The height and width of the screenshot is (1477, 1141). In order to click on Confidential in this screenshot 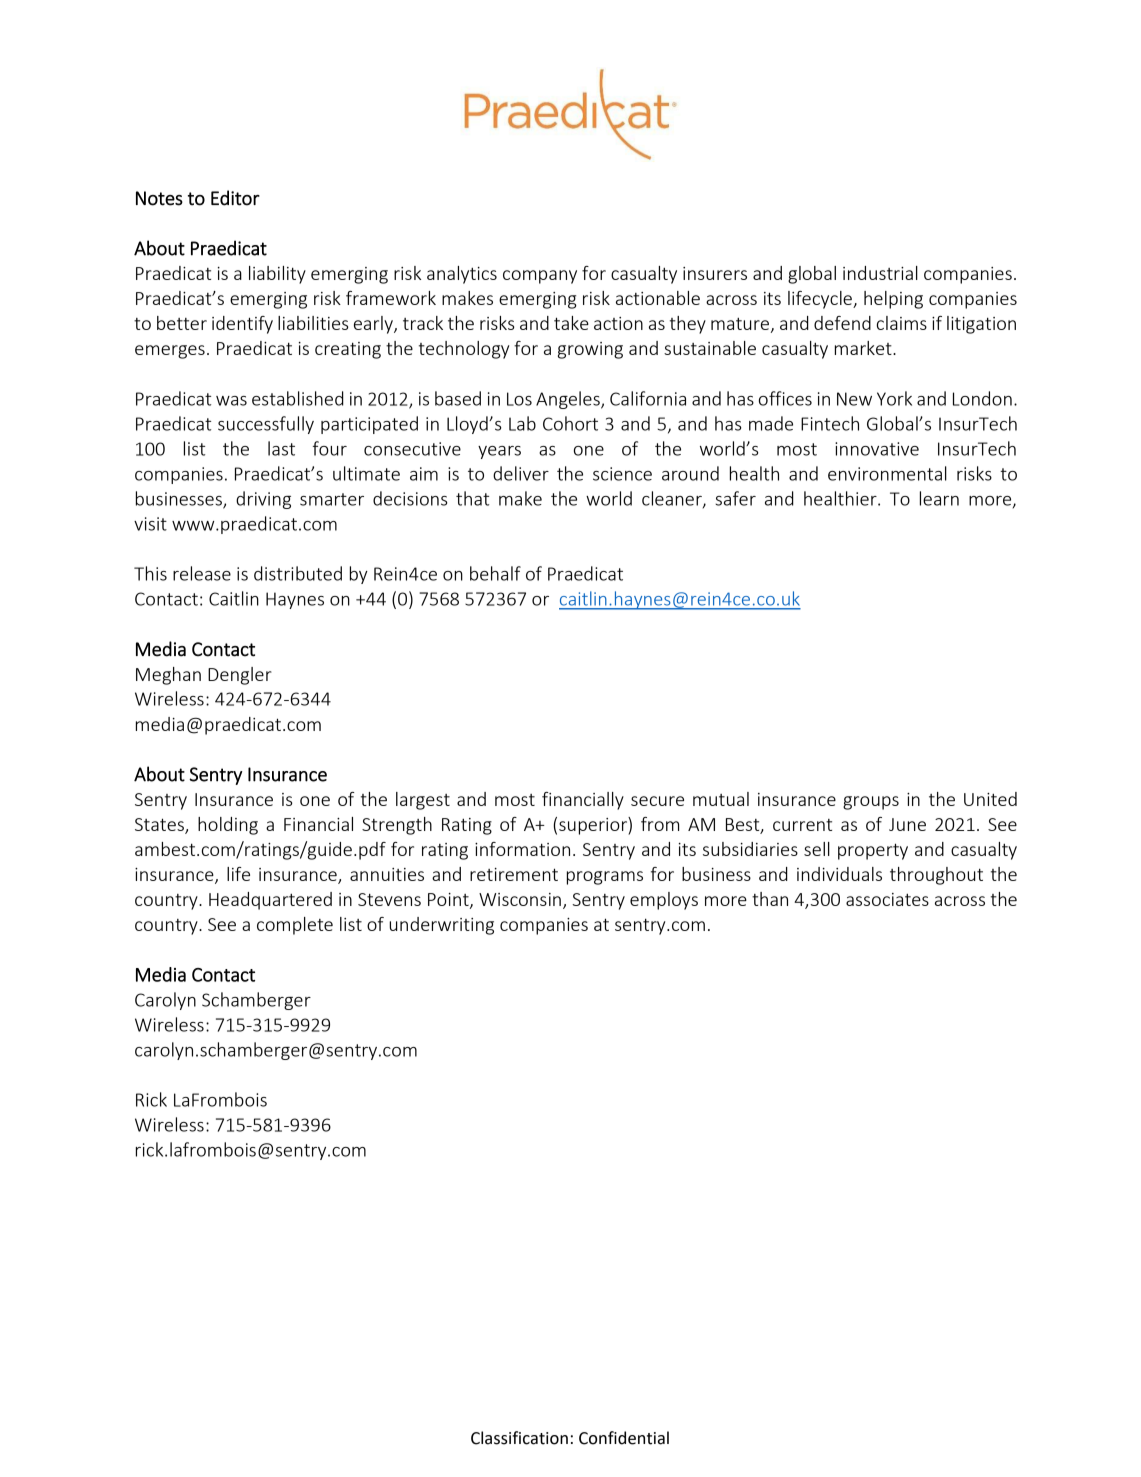, I will do `click(624, 1438)`.
